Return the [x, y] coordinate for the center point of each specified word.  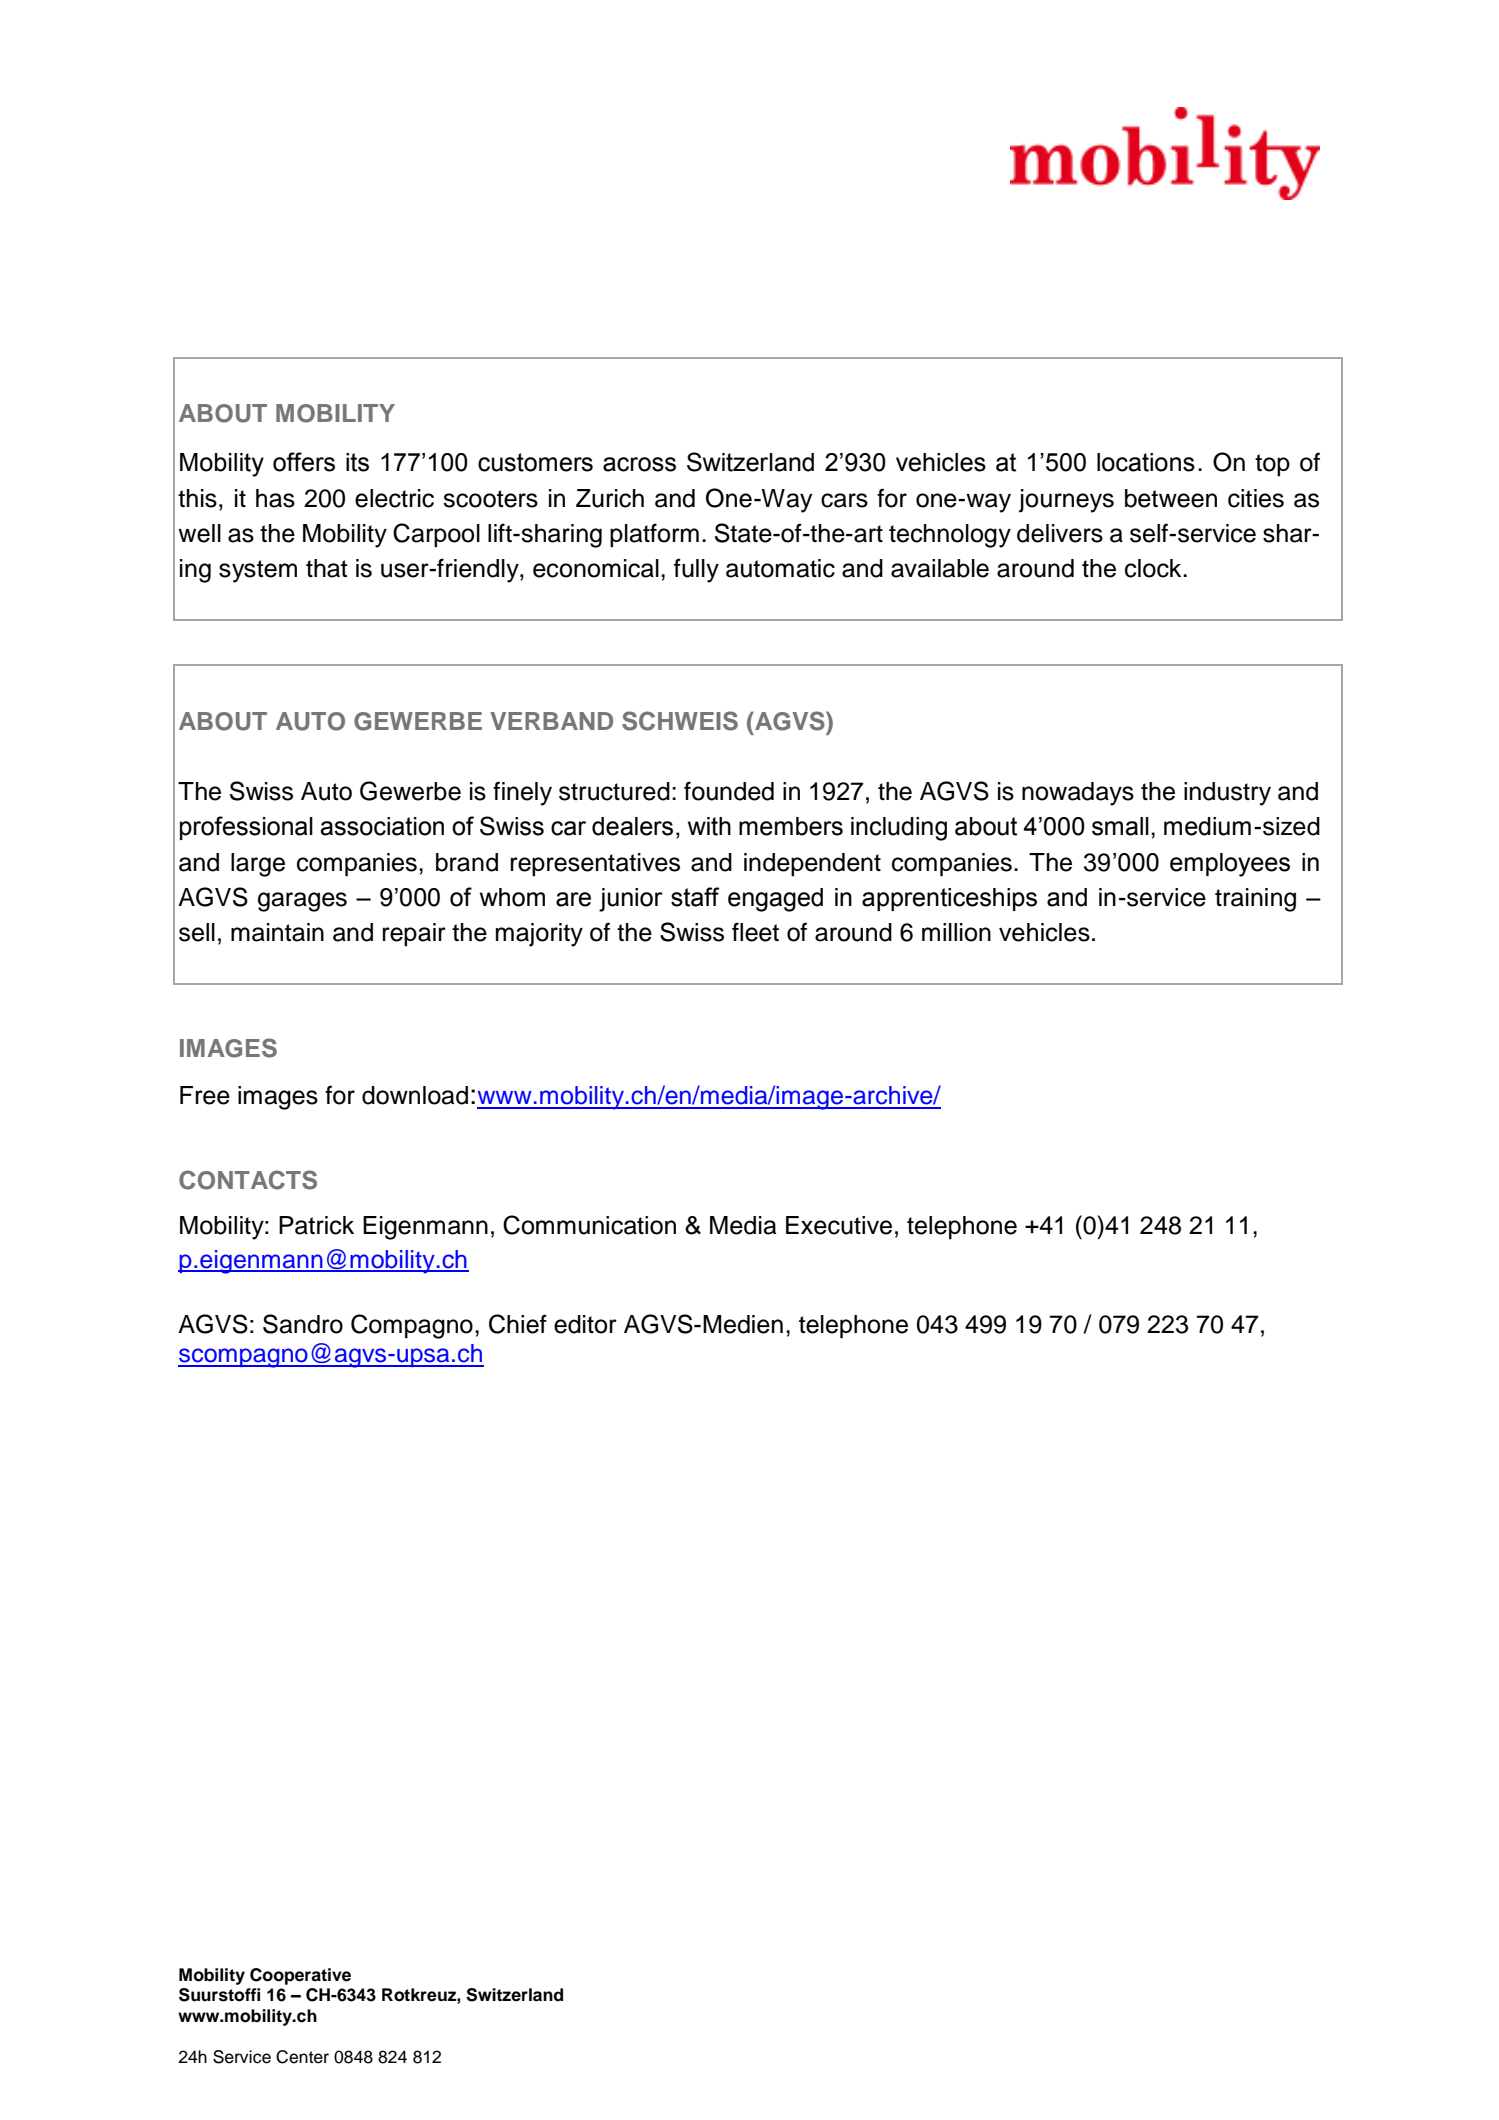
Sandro [303, 1324]
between [1171, 498]
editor [585, 1324]
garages [302, 902]
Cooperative [300, 1976]
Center [302, 2057]
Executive [839, 1225]
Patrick [316, 1225]
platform [654, 535]
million [956, 932]
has [275, 498]
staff [695, 897]
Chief [518, 1324]
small [1120, 826]
